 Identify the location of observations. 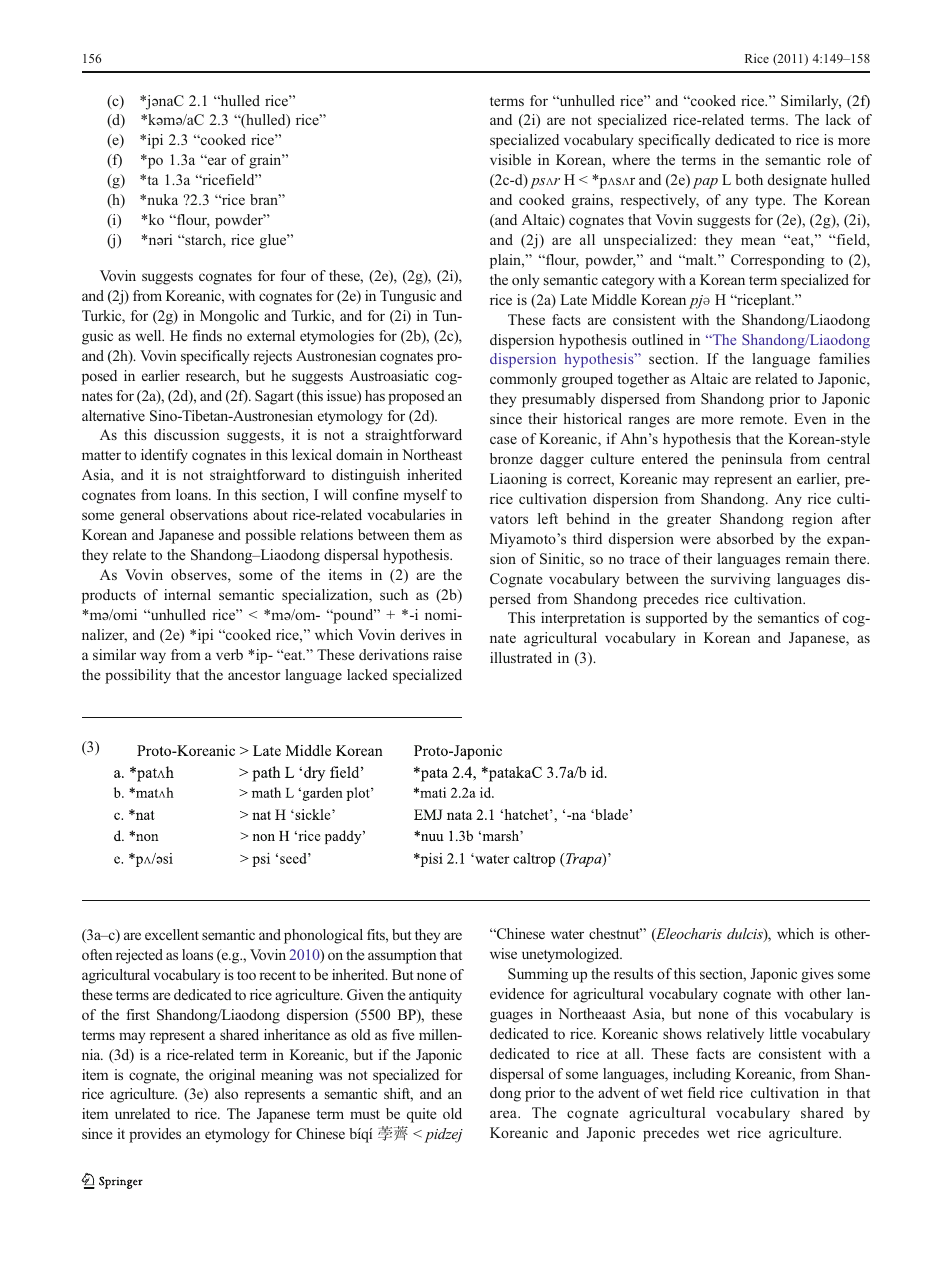
(209, 514).
